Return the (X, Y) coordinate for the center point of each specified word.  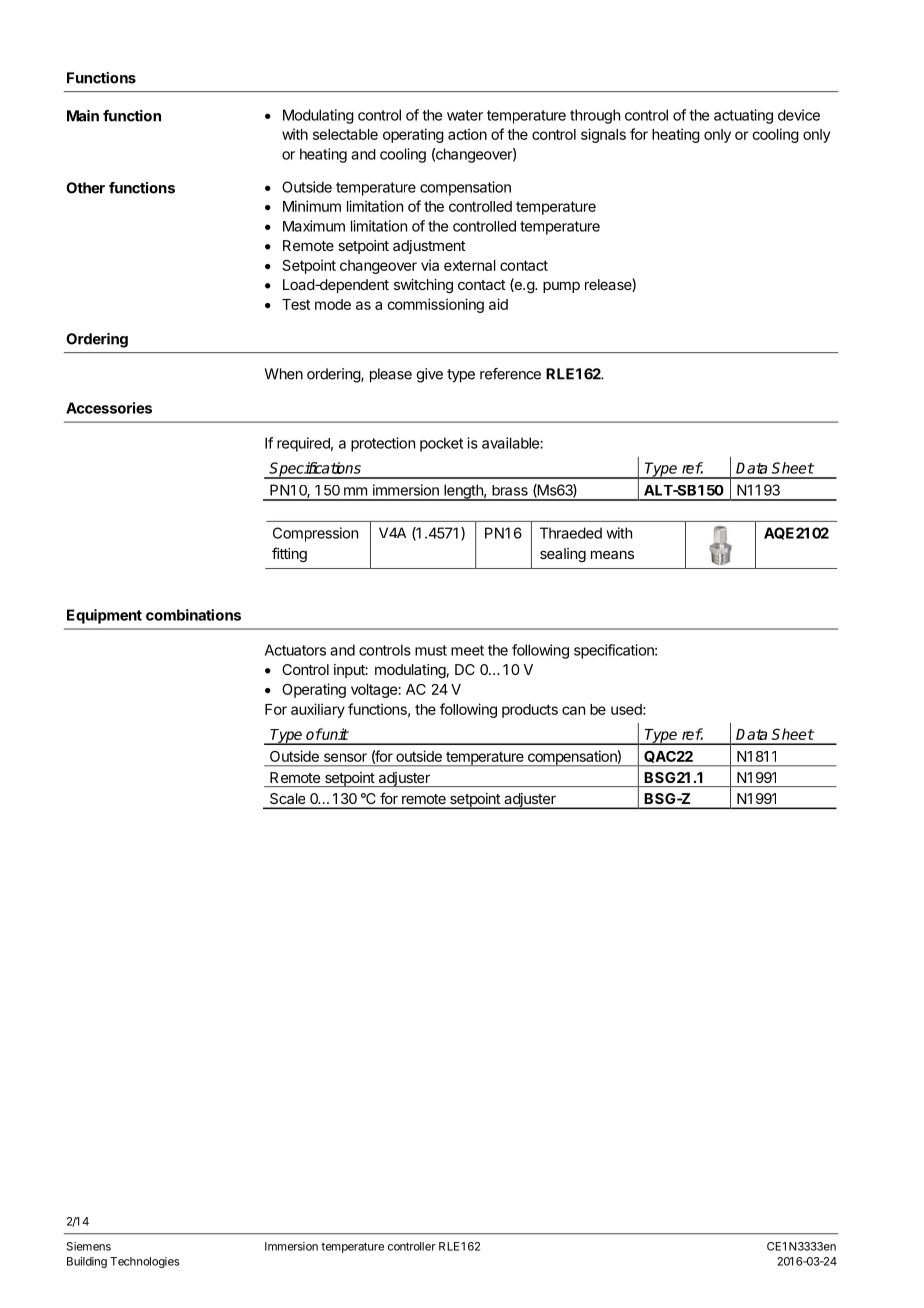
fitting (289, 554)
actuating (743, 116)
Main (83, 116)
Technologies (144, 1262)
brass (510, 490)
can (573, 710)
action (467, 134)
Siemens (89, 1246)
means (612, 554)
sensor (345, 757)
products (530, 711)
